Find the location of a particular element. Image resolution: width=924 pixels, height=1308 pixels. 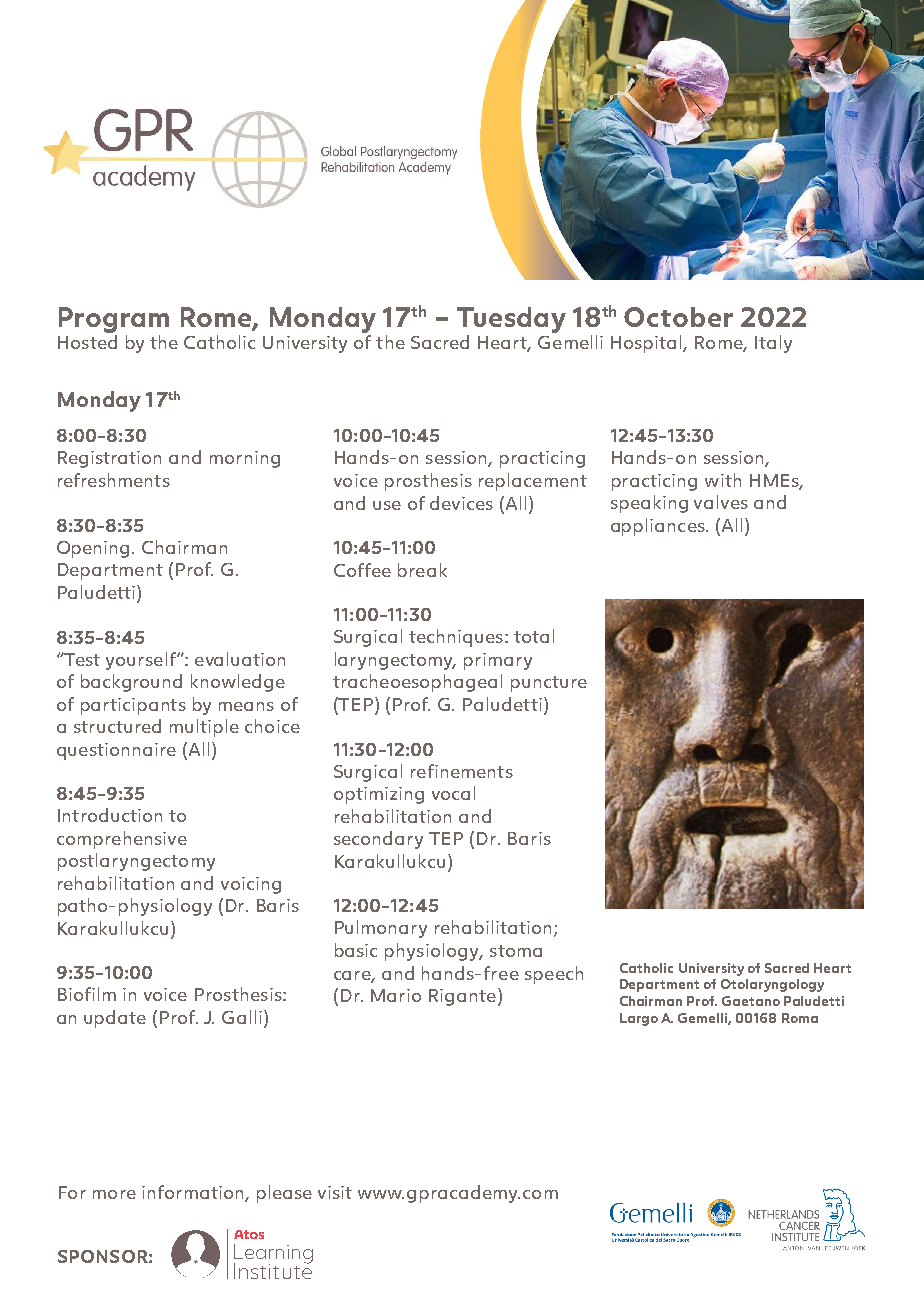

information is located at coordinates (194, 1193).
